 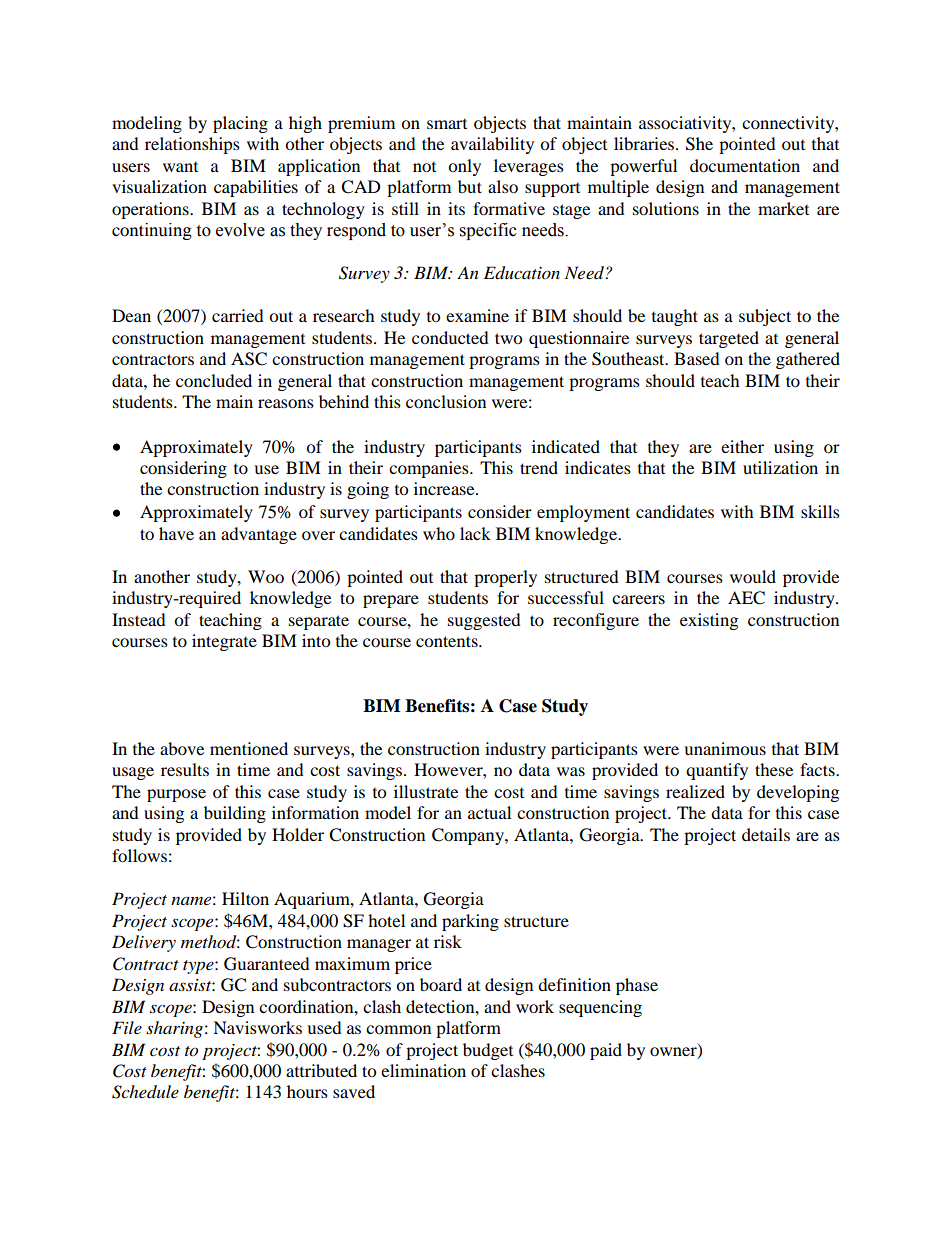 I want to click on building, so click(x=235, y=814).
